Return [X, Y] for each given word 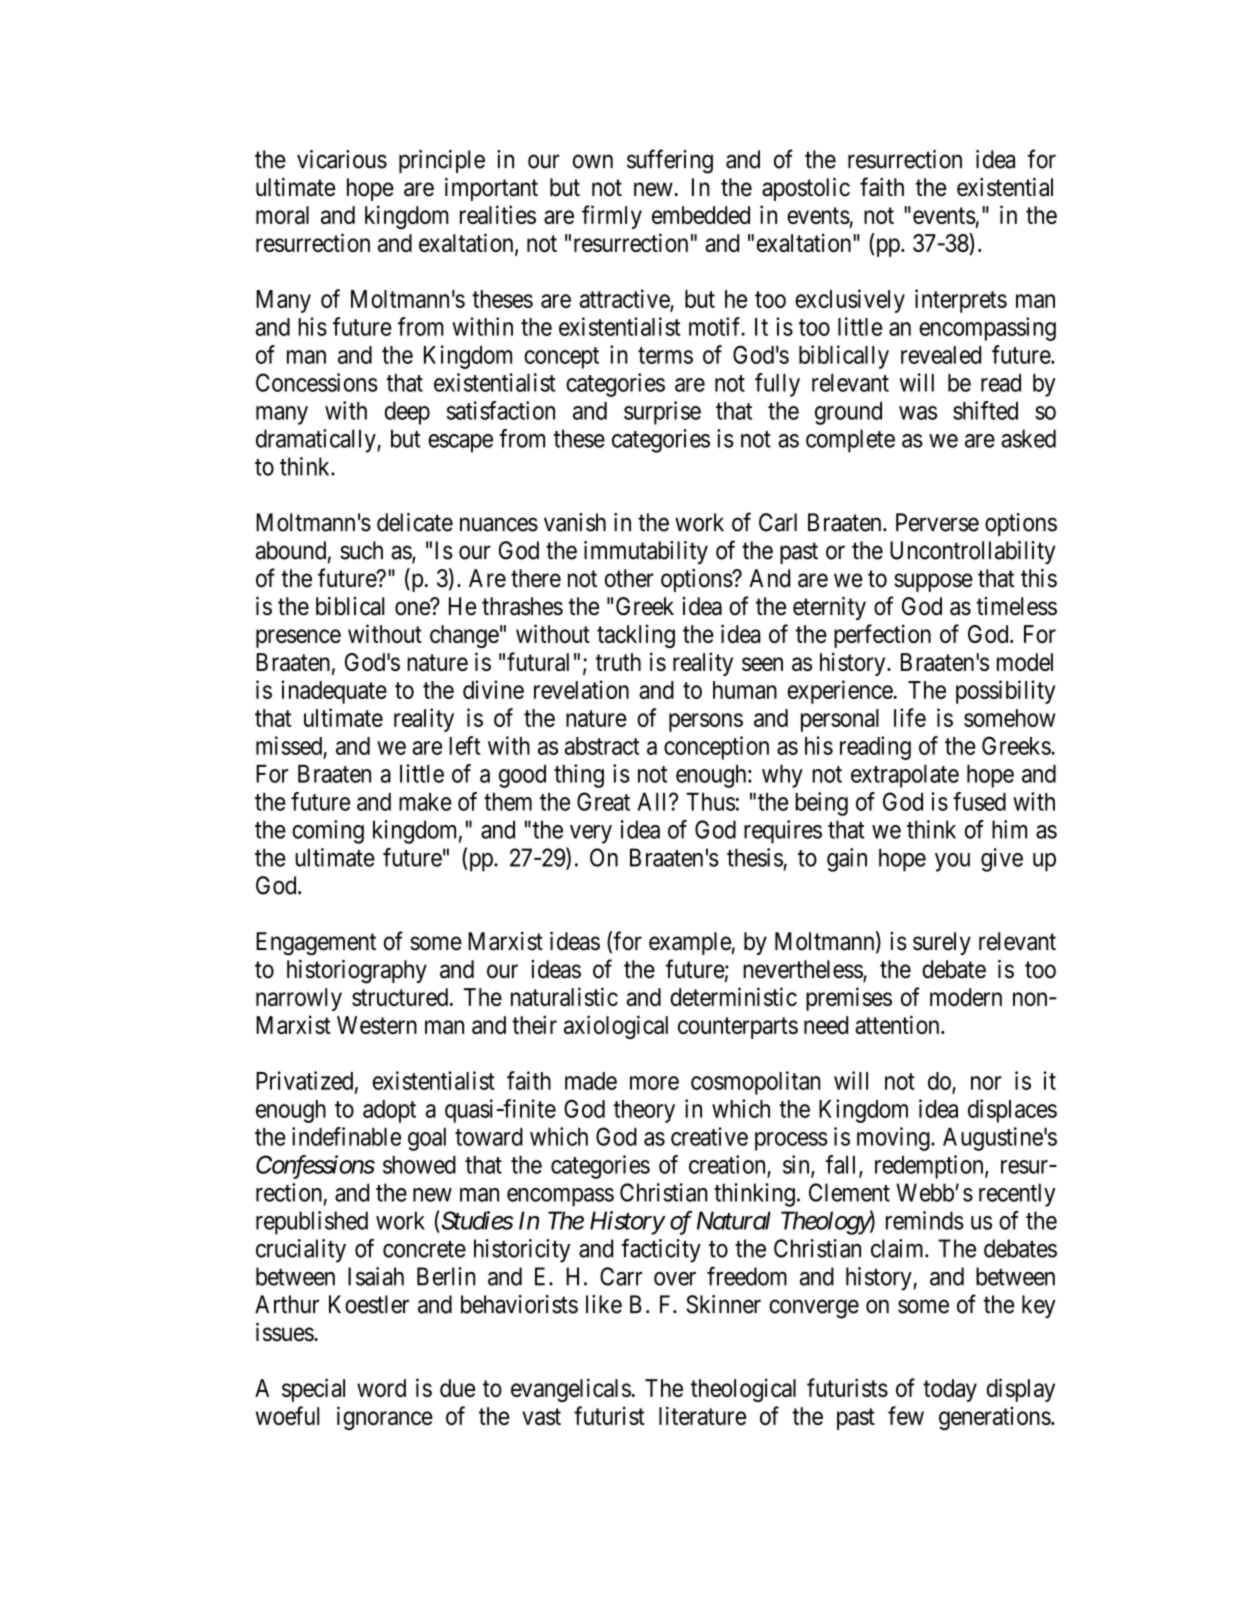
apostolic [806, 189]
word [381, 1388]
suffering [670, 161]
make [425, 802]
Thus [710, 802]
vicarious [342, 159]
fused [979, 801]
